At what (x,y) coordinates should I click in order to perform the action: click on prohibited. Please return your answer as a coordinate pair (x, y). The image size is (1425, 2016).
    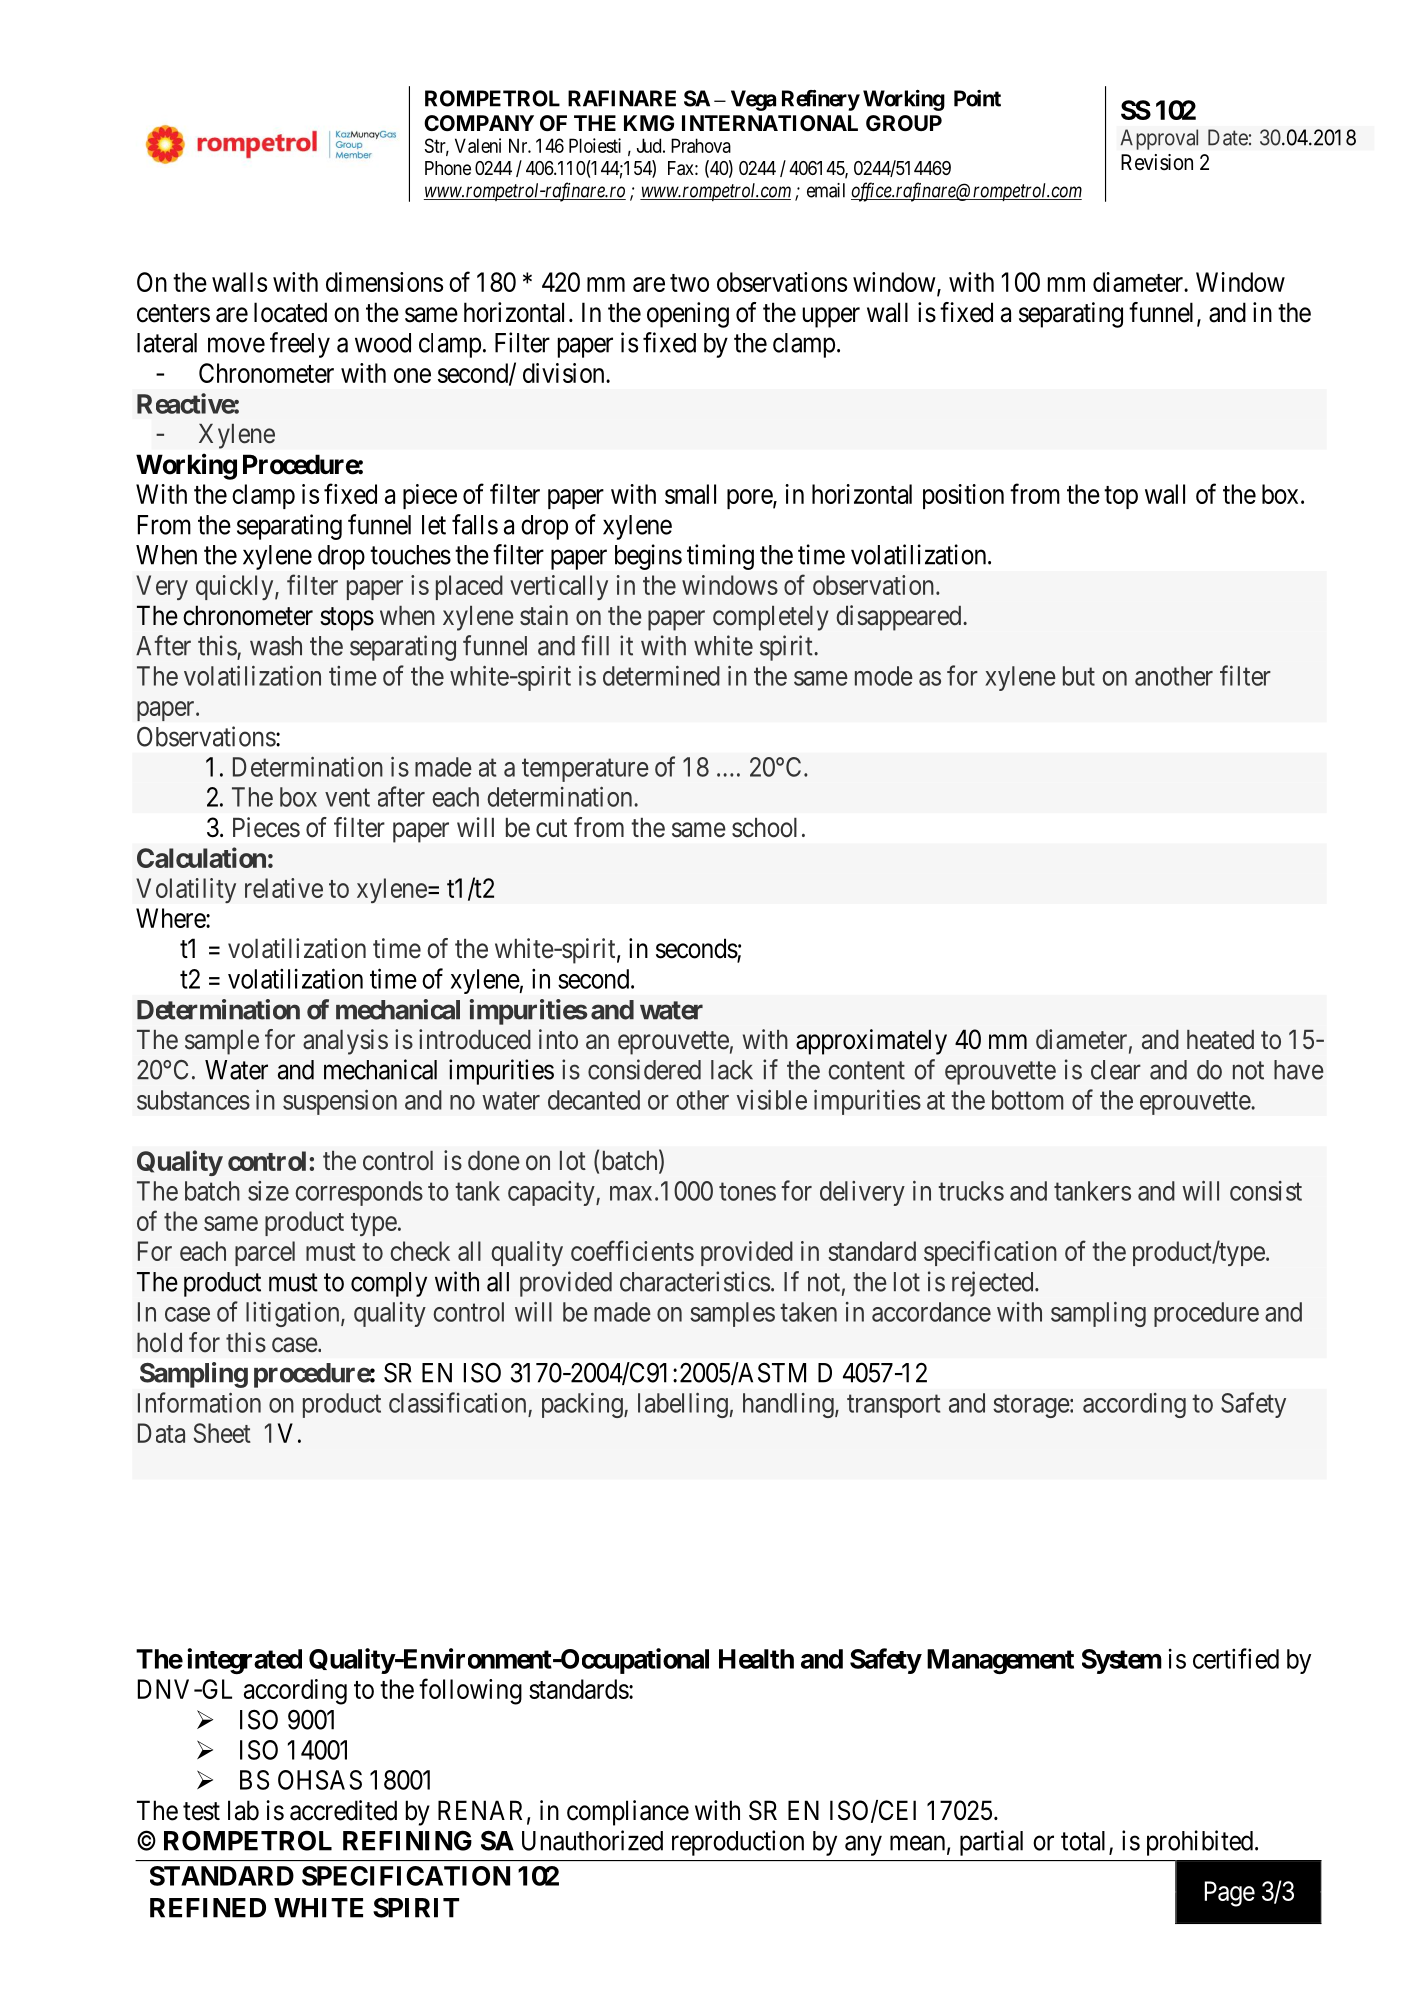
    Looking at the image, I should click on (1201, 1843).
